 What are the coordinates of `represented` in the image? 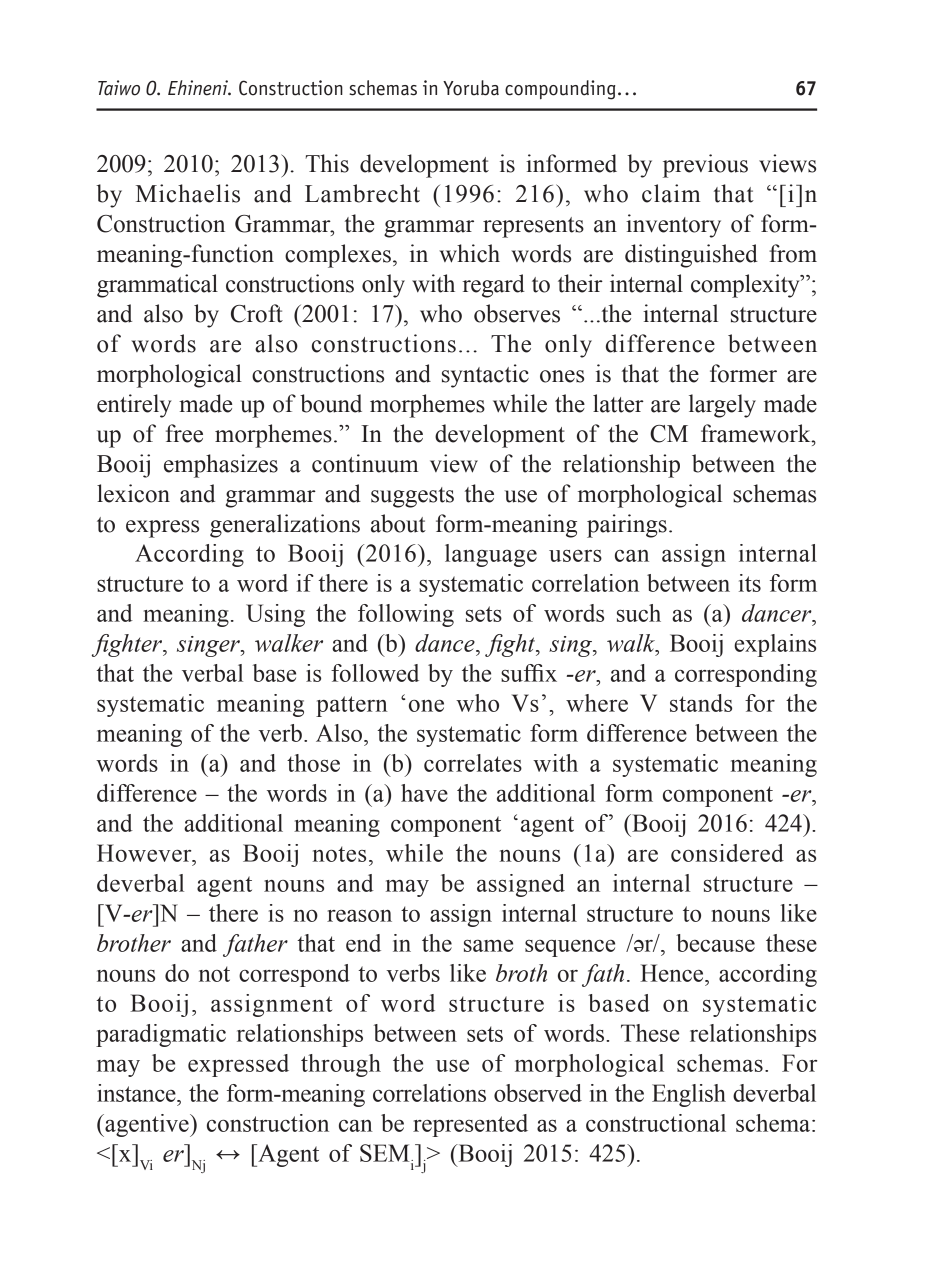 It's located at (470, 1125).
